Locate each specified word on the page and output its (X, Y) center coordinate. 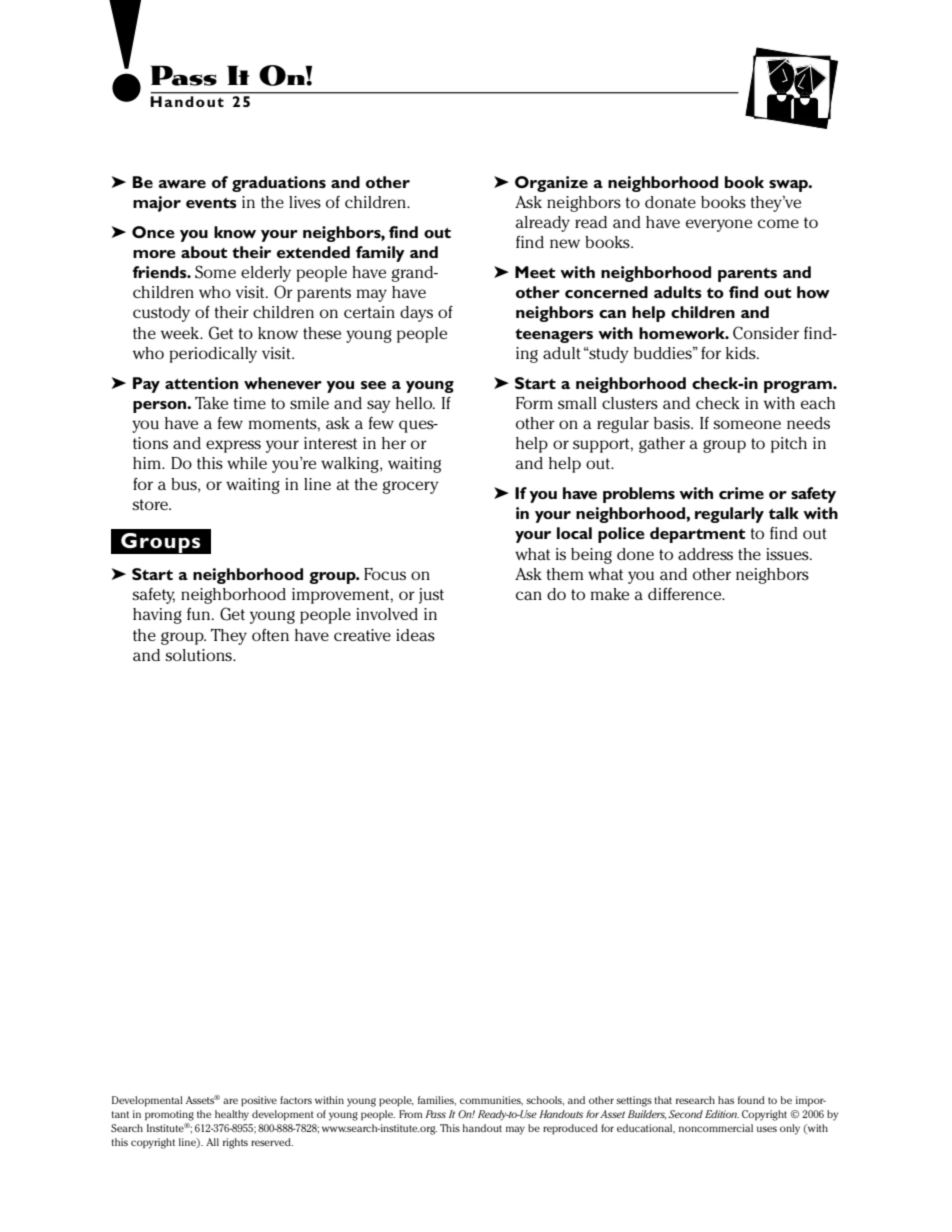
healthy (232, 1115)
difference (686, 594)
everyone (719, 225)
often (270, 635)
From (410, 1114)
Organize (551, 184)
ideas (415, 635)
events (211, 203)
